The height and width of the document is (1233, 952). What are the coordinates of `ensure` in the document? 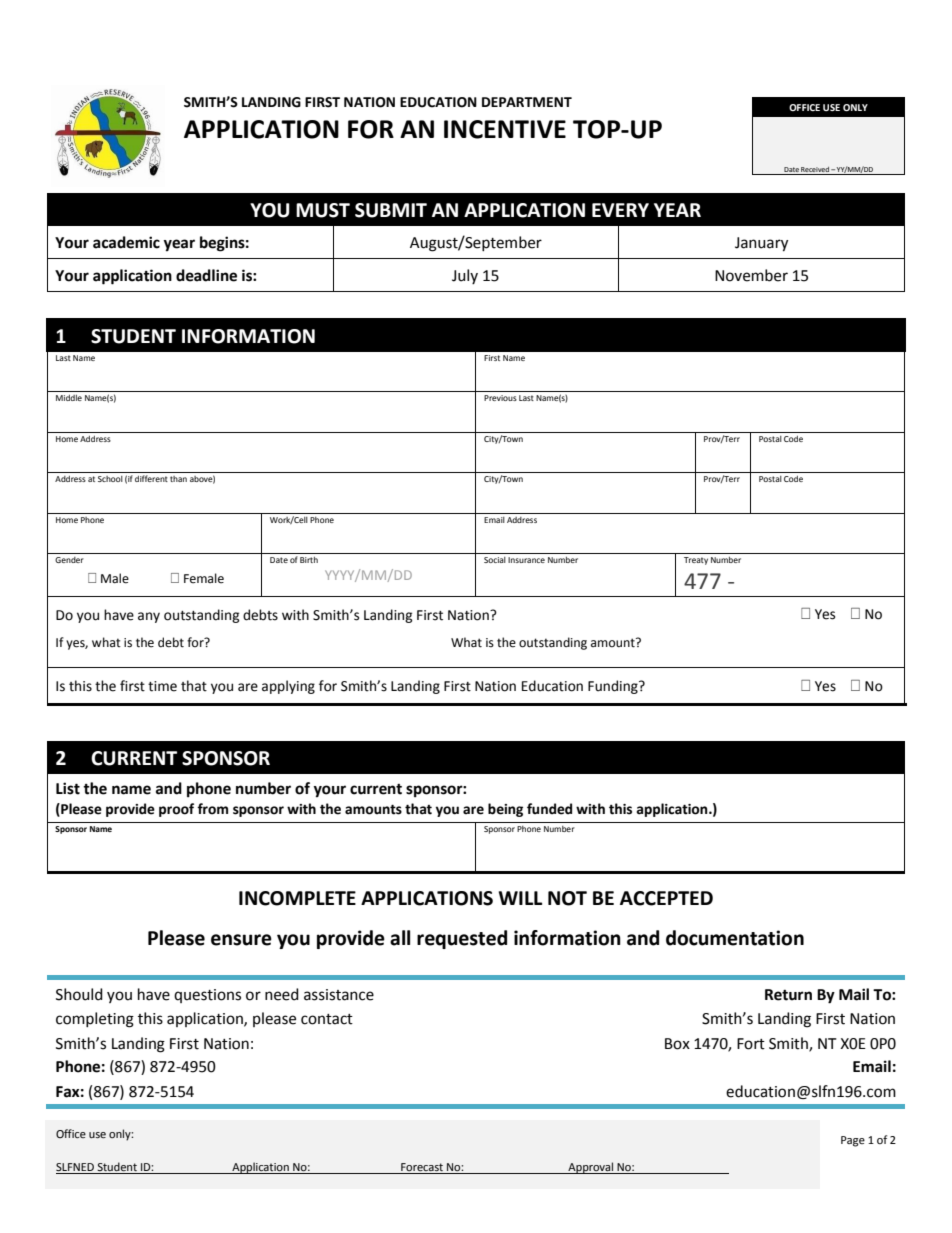 It's located at (241, 940).
